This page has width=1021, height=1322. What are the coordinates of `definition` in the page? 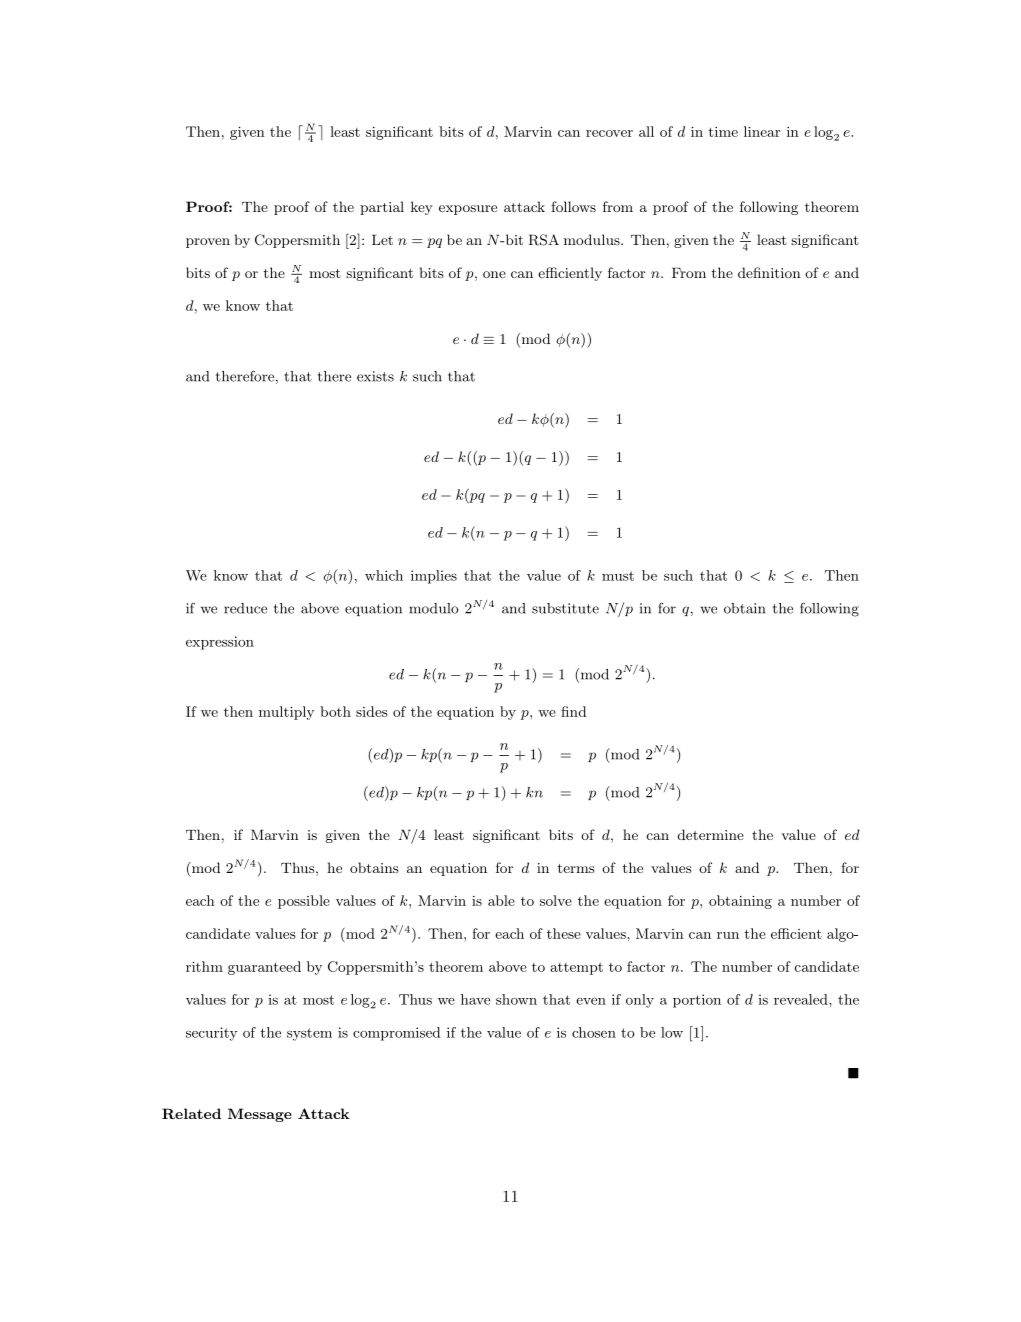 It's located at (769, 272).
